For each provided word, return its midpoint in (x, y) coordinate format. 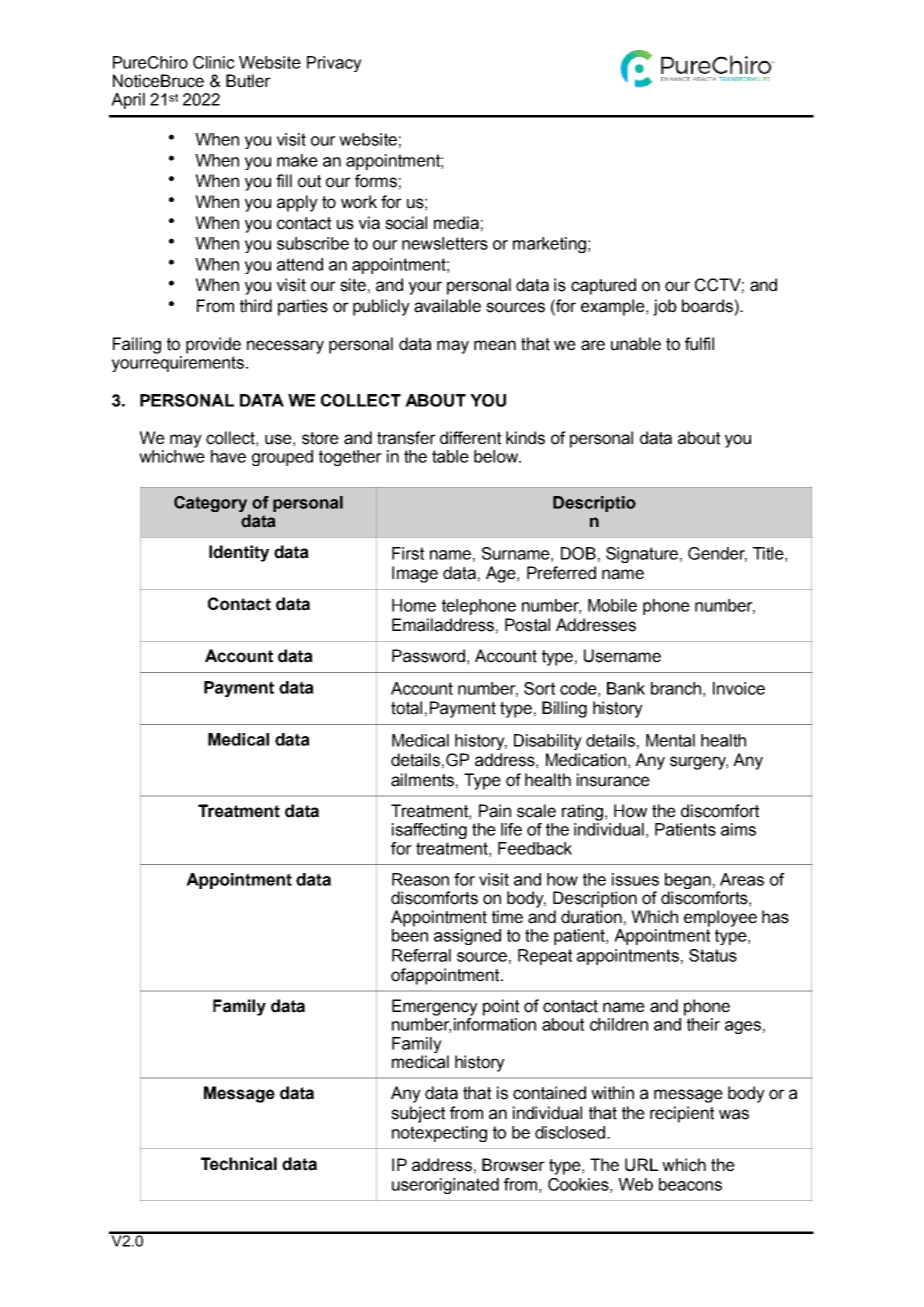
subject (418, 1114)
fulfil (699, 344)
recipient (682, 1114)
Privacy (334, 64)
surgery (699, 763)
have (228, 456)
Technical (239, 1164)
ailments (422, 780)
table (450, 456)
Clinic (214, 62)
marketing (549, 245)
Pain (495, 811)
